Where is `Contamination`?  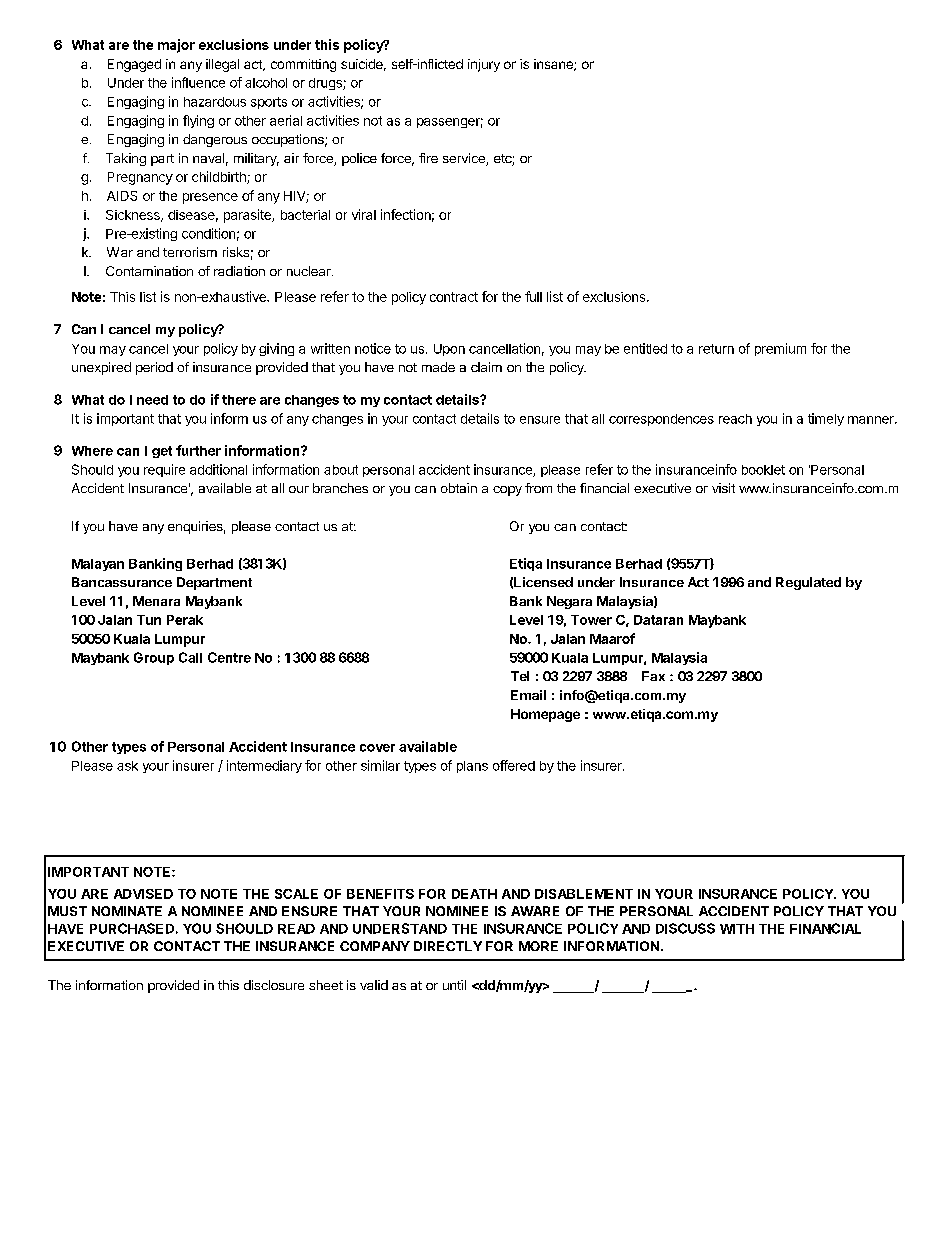
Contamination is located at coordinates (149, 271).
